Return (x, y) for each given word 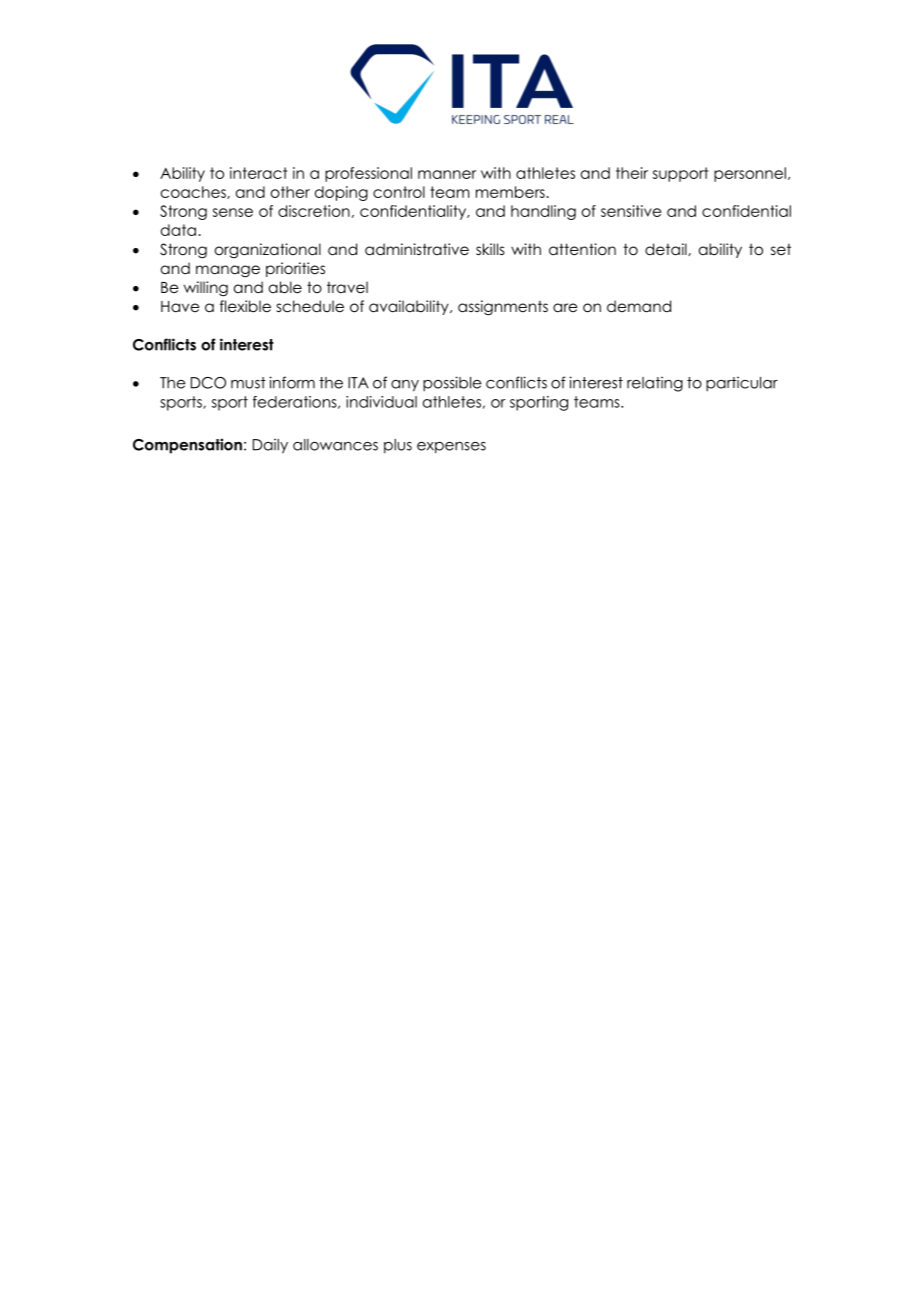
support (680, 174)
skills (490, 249)
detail (667, 249)
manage (228, 271)
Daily (270, 446)
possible (452, 384)
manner (447, 174)
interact (258, 173)
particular (742, 384)
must (248, 383)
